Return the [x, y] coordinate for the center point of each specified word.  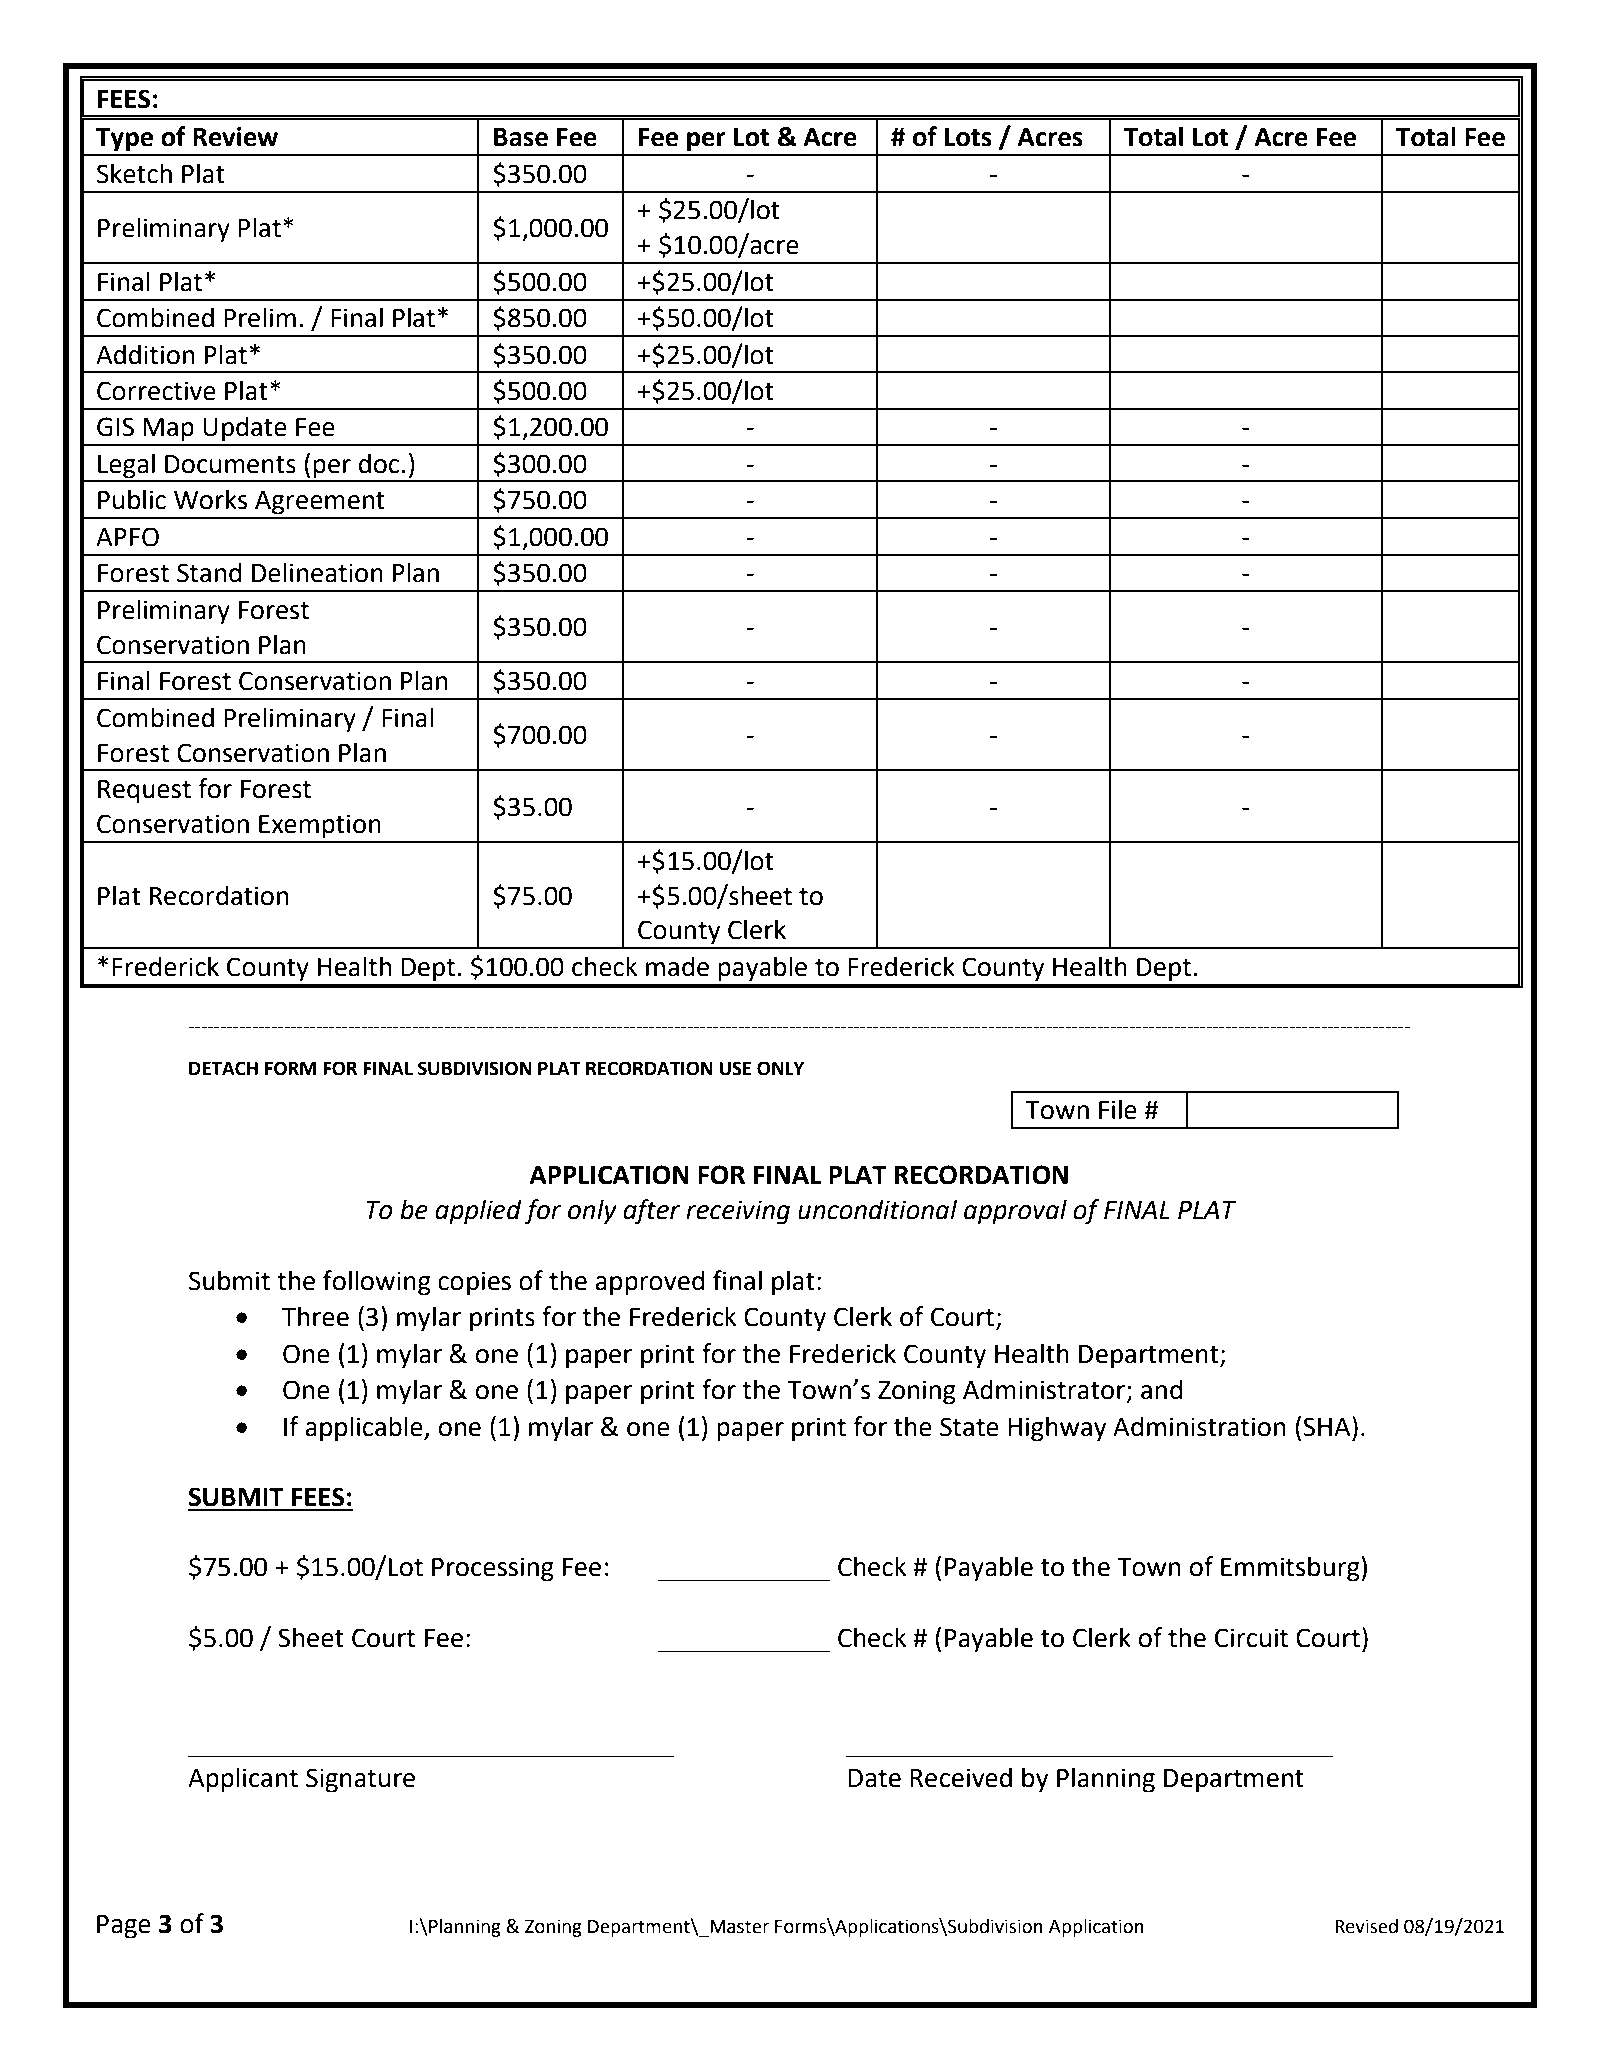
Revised [1366, 1926]
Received [961, 1777]
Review [235, 137]
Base [521, 137]
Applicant [243, 1780]
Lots [968, 137]
